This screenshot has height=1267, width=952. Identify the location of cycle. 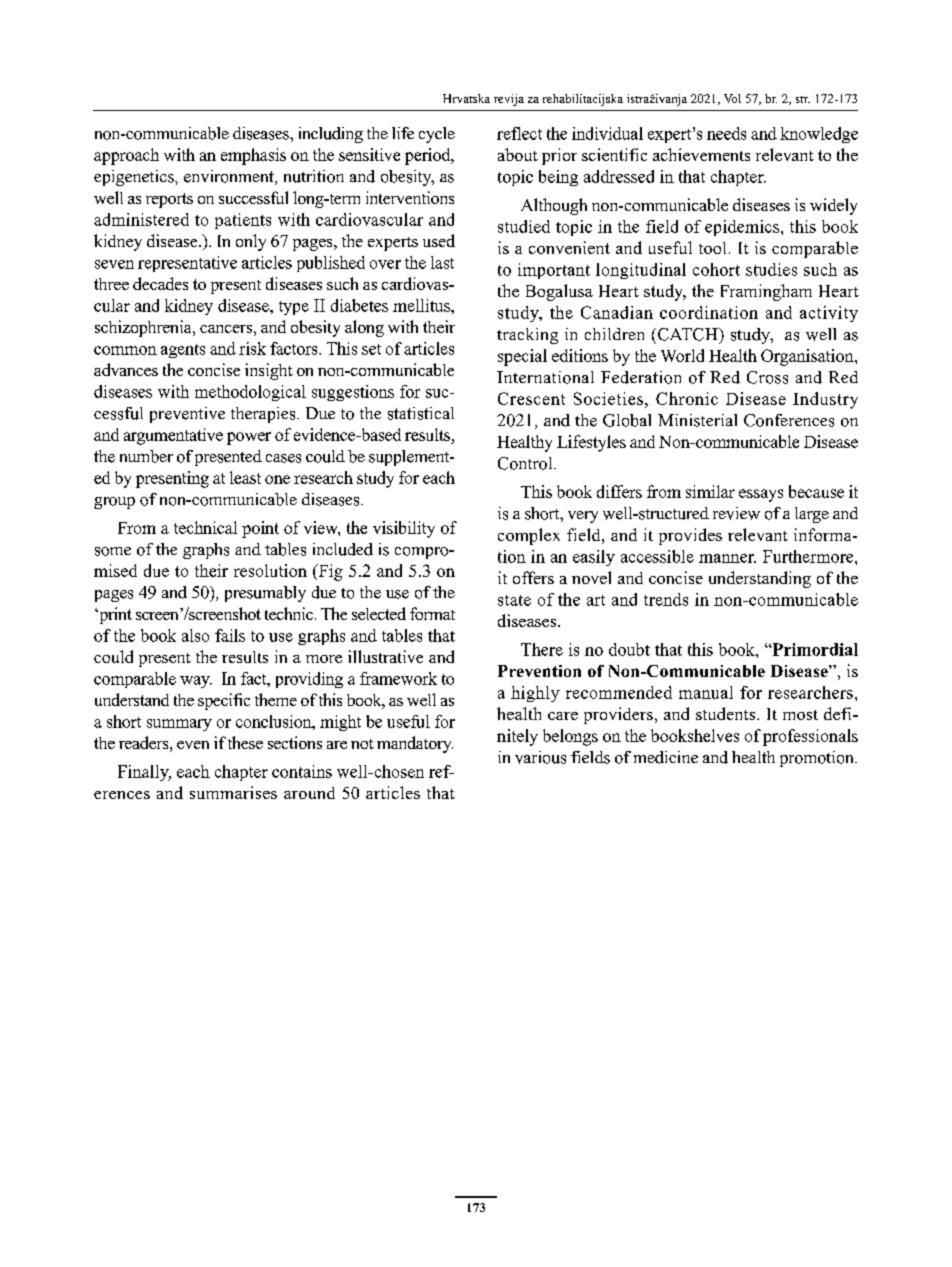
(437, 135).
